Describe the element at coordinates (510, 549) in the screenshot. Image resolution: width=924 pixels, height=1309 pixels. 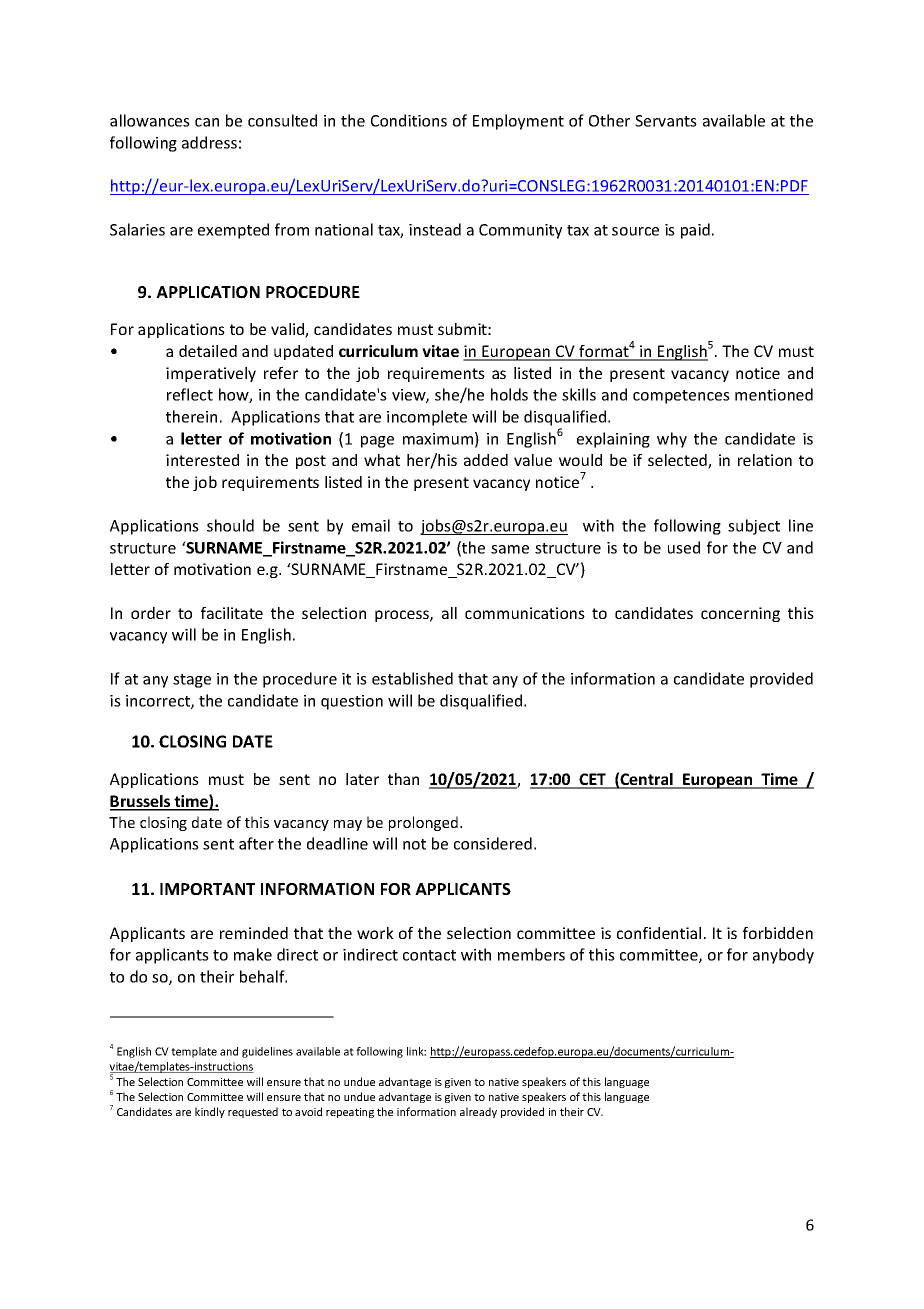
I see `same` at that location.
